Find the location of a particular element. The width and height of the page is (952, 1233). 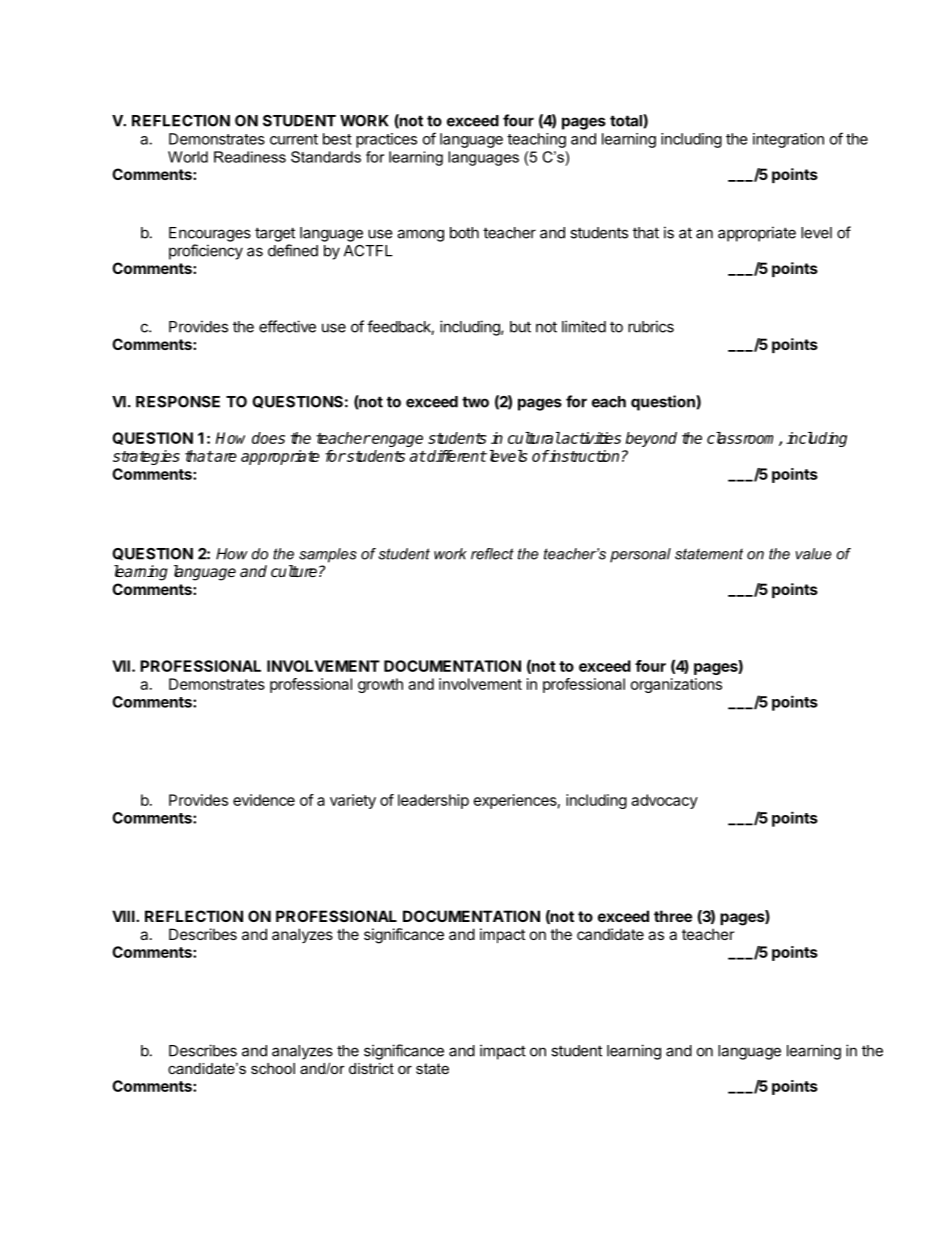

organizations is located at coordinates (676, 685).
